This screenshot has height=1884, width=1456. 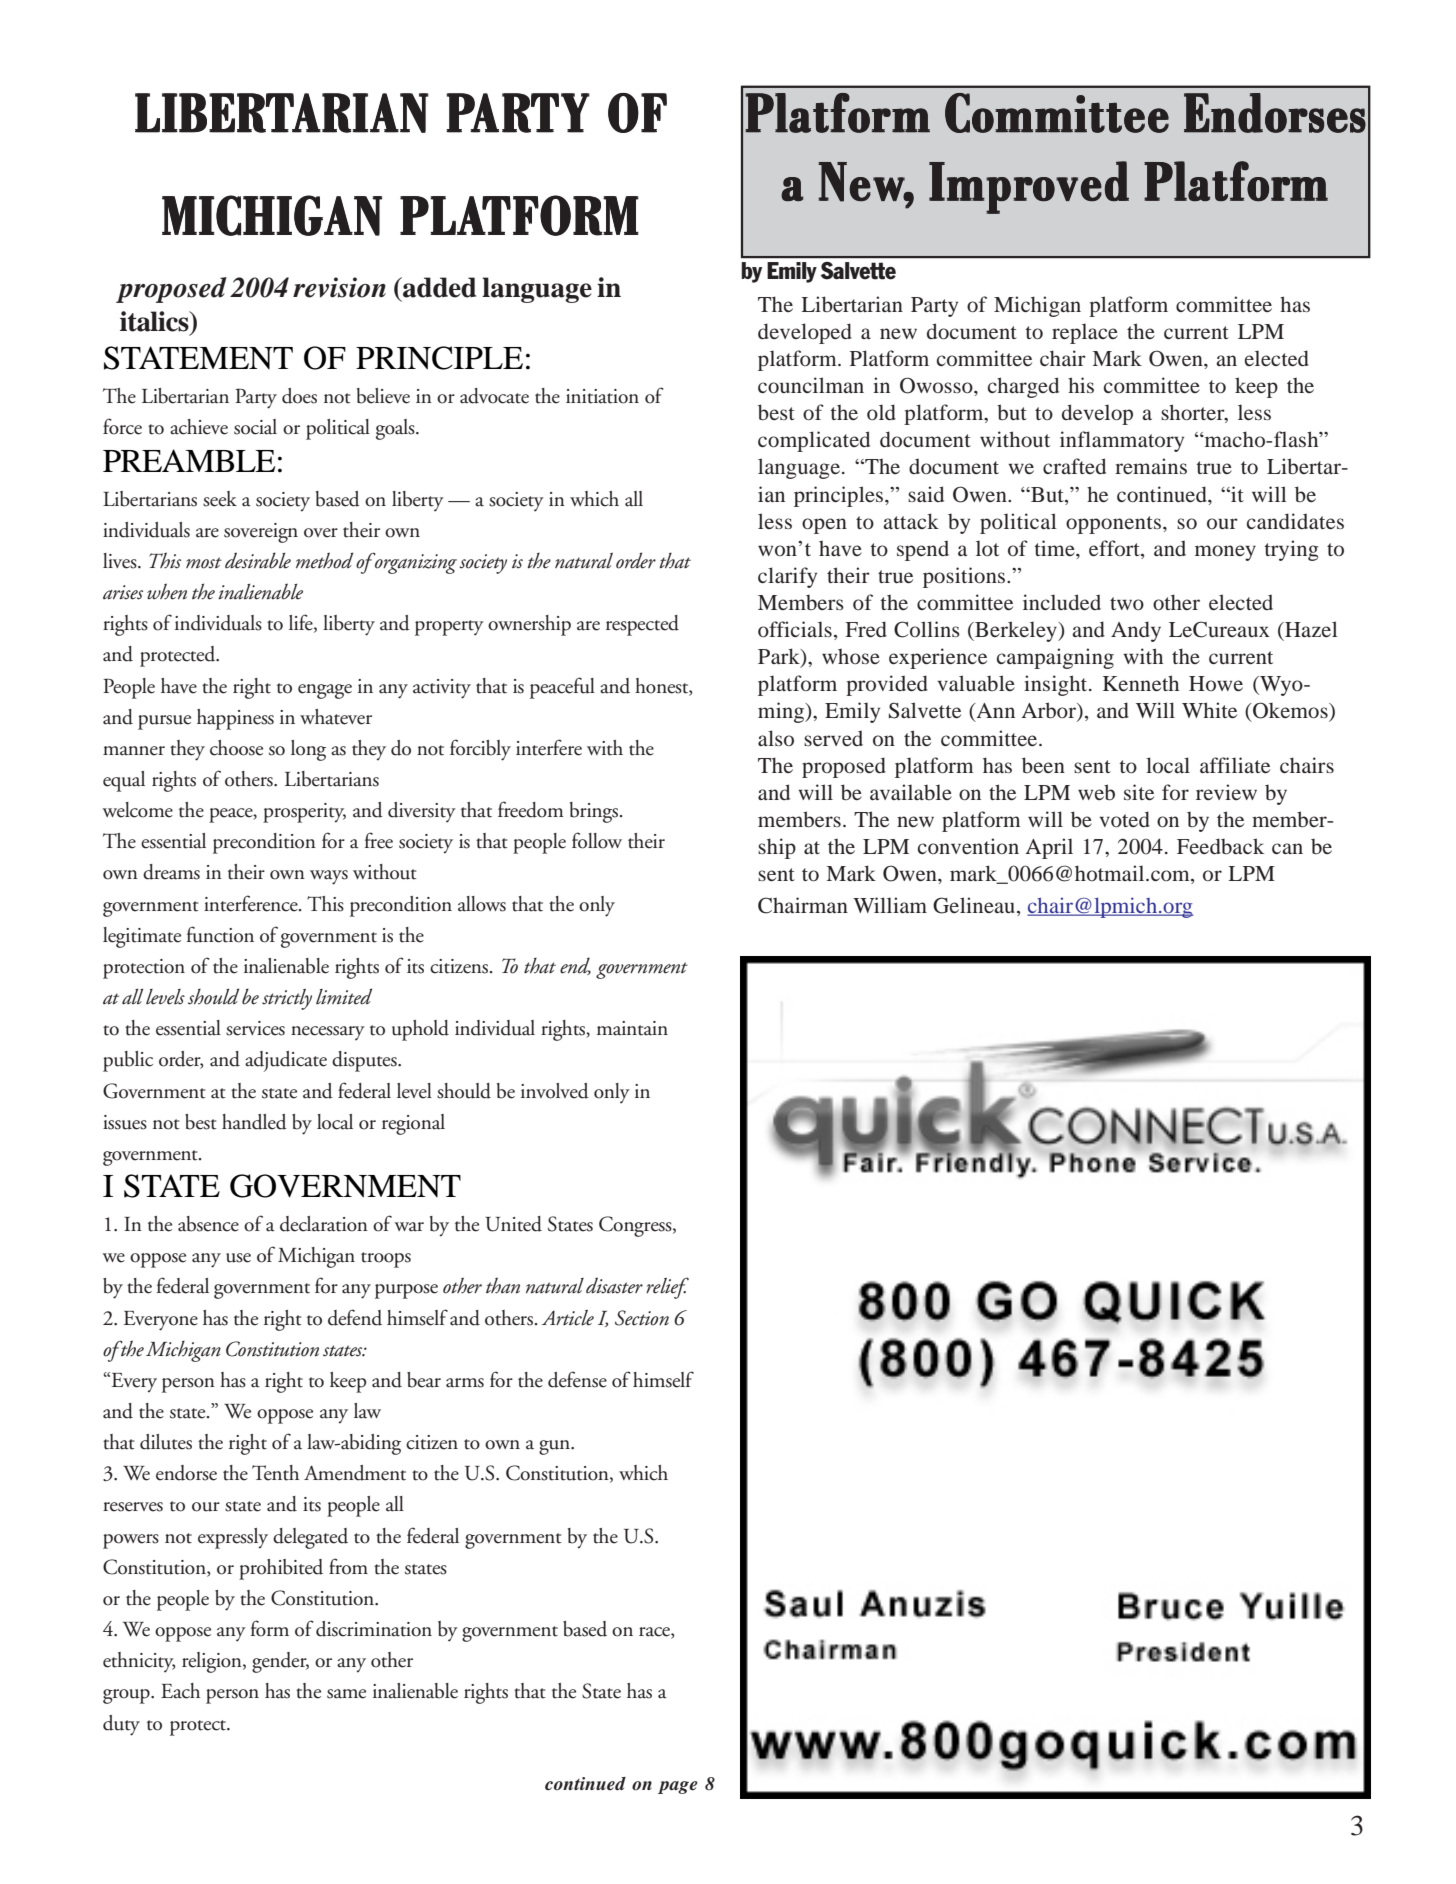 I want to click on page, so click(x=678, y=1787).
